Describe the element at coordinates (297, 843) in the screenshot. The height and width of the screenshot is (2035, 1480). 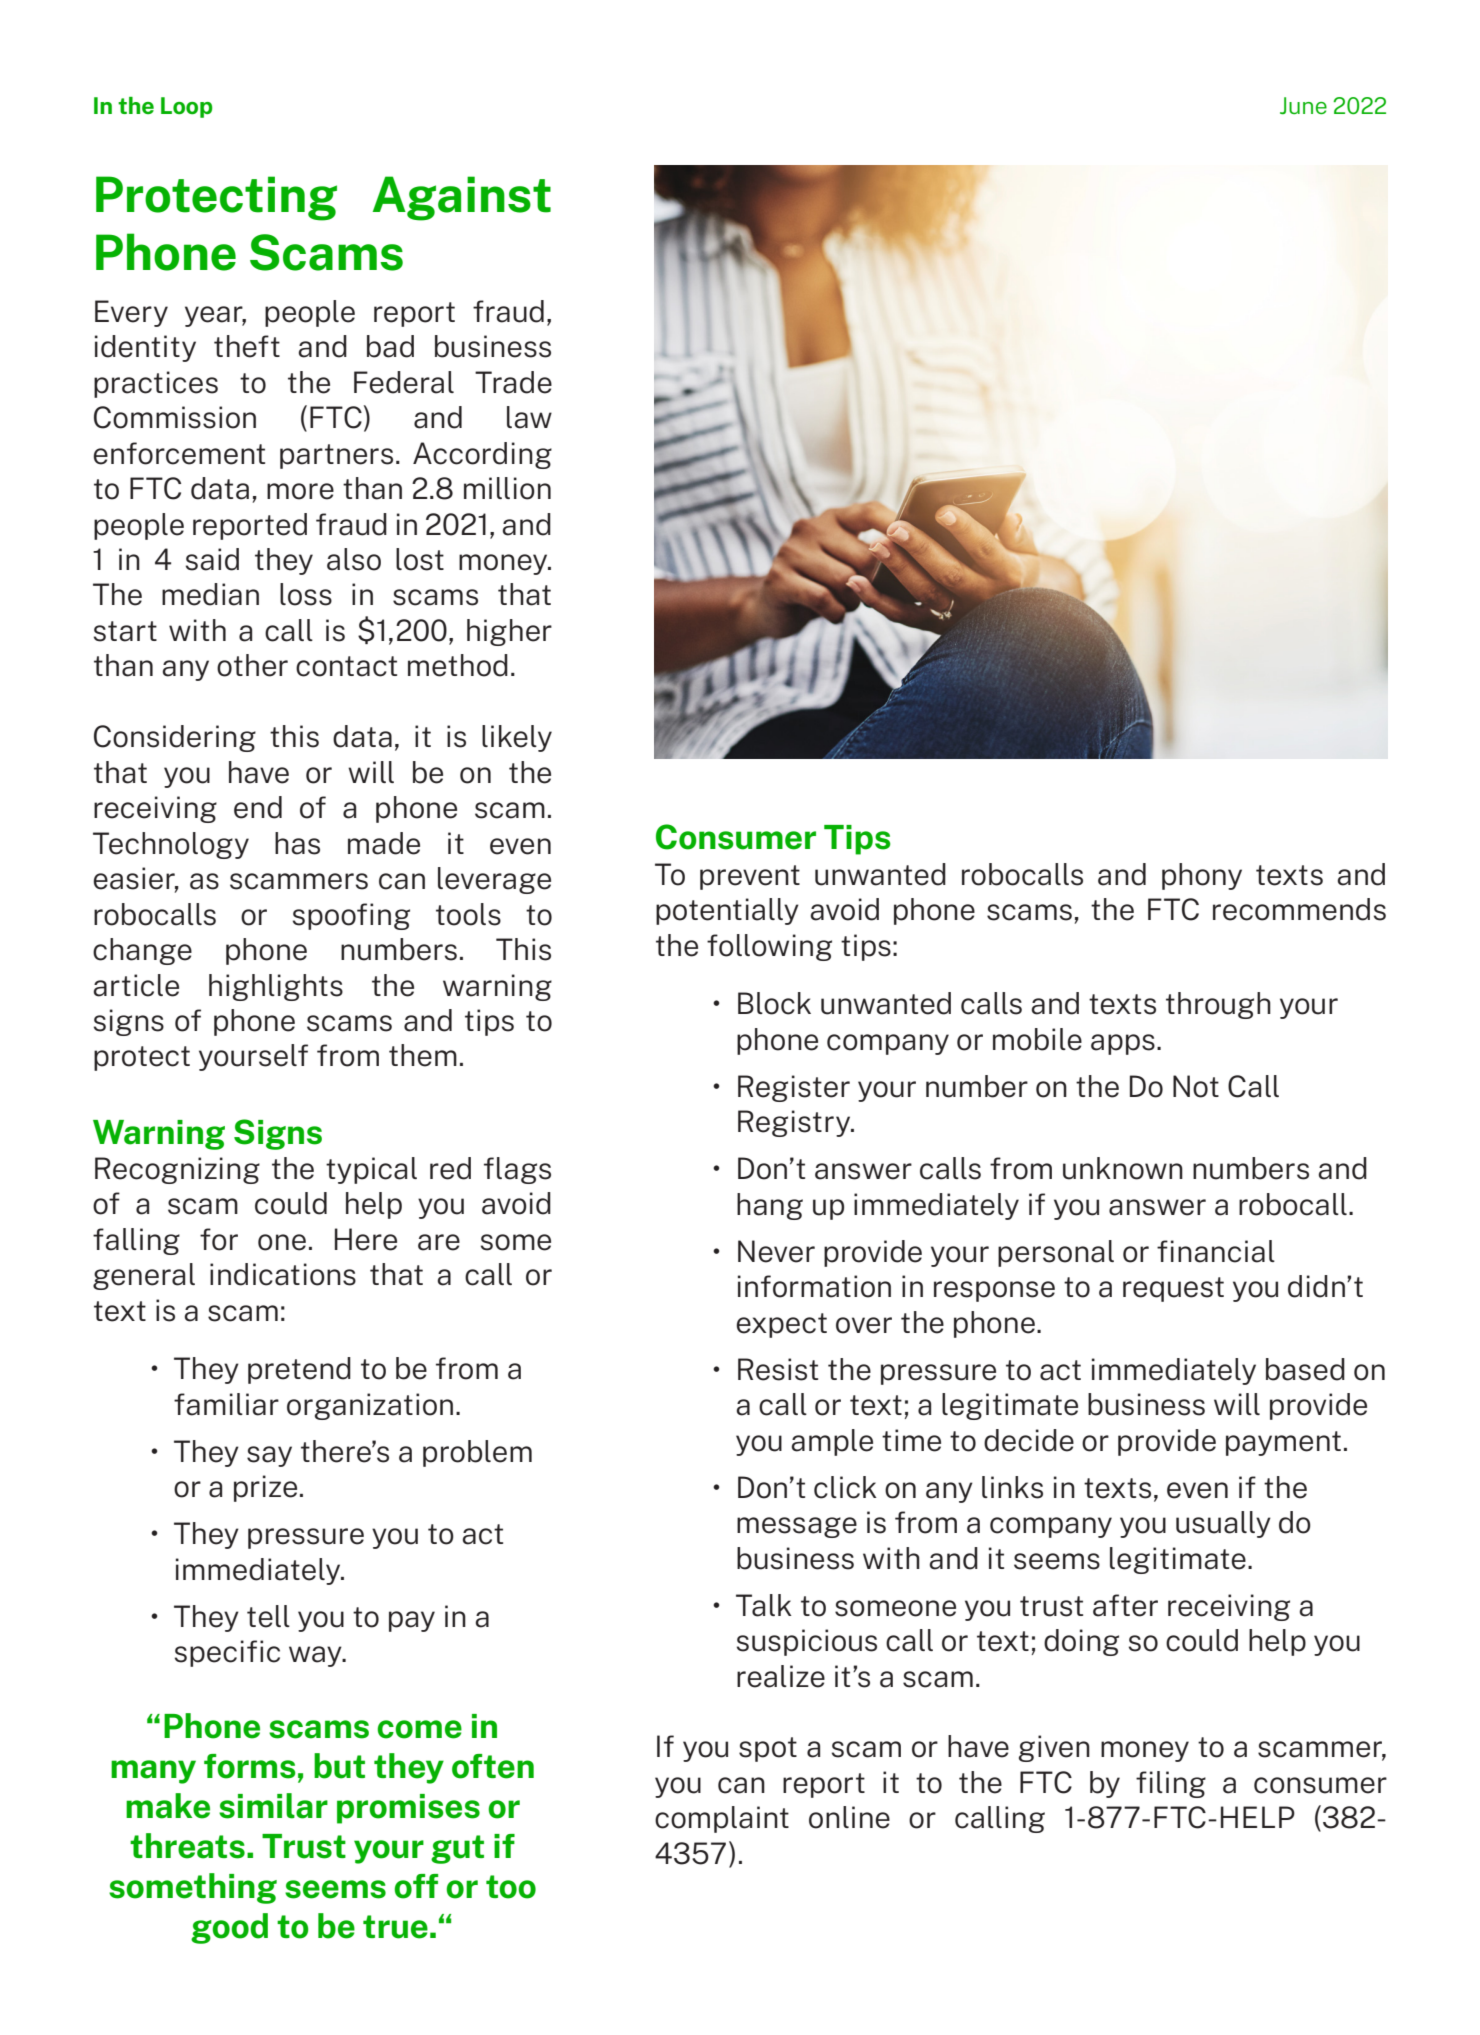
I see `has` at that location.
